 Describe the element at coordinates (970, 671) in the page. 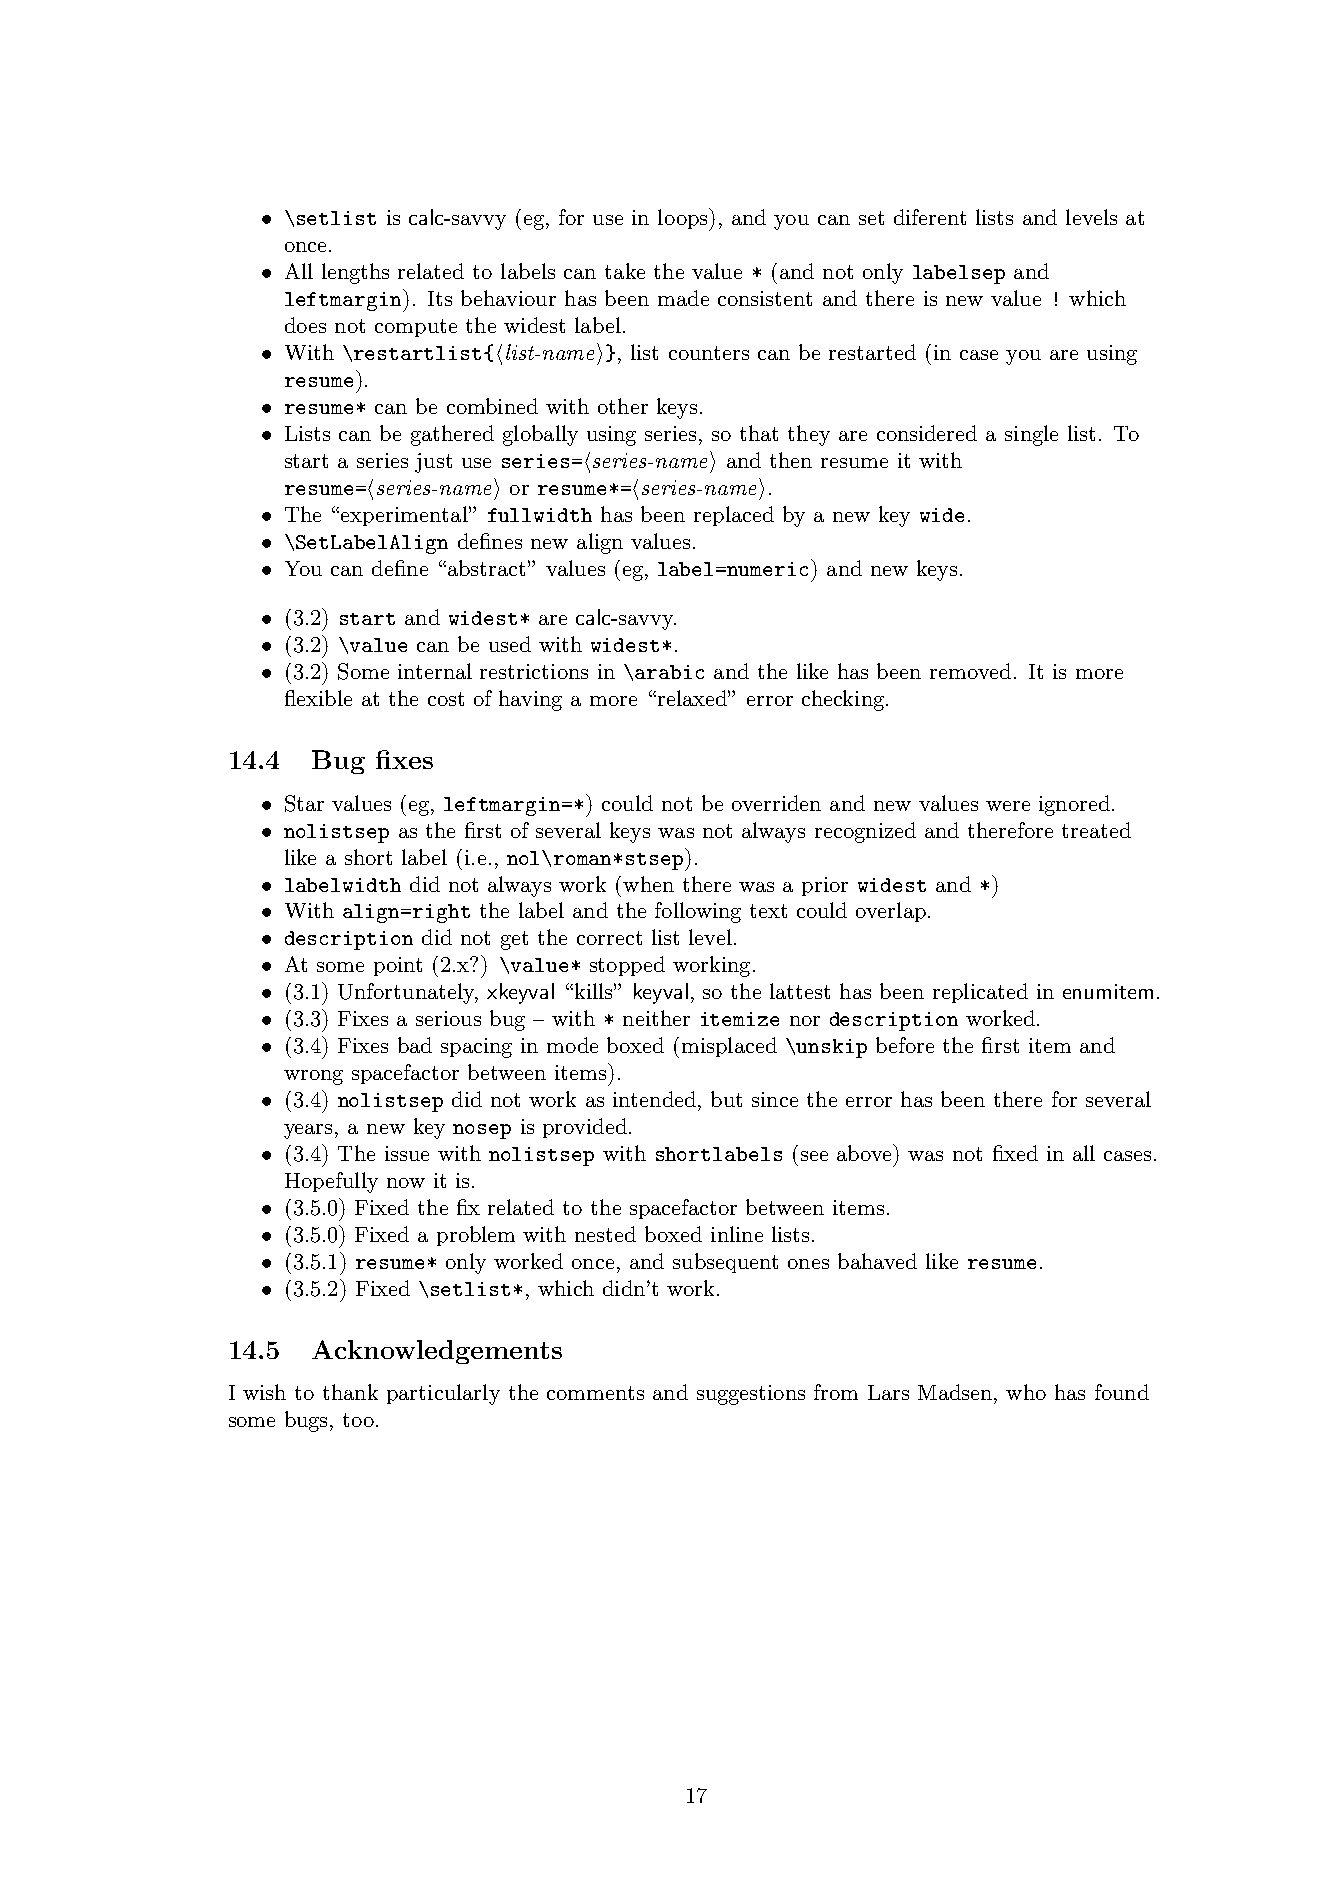

I see `removed` at that location.
